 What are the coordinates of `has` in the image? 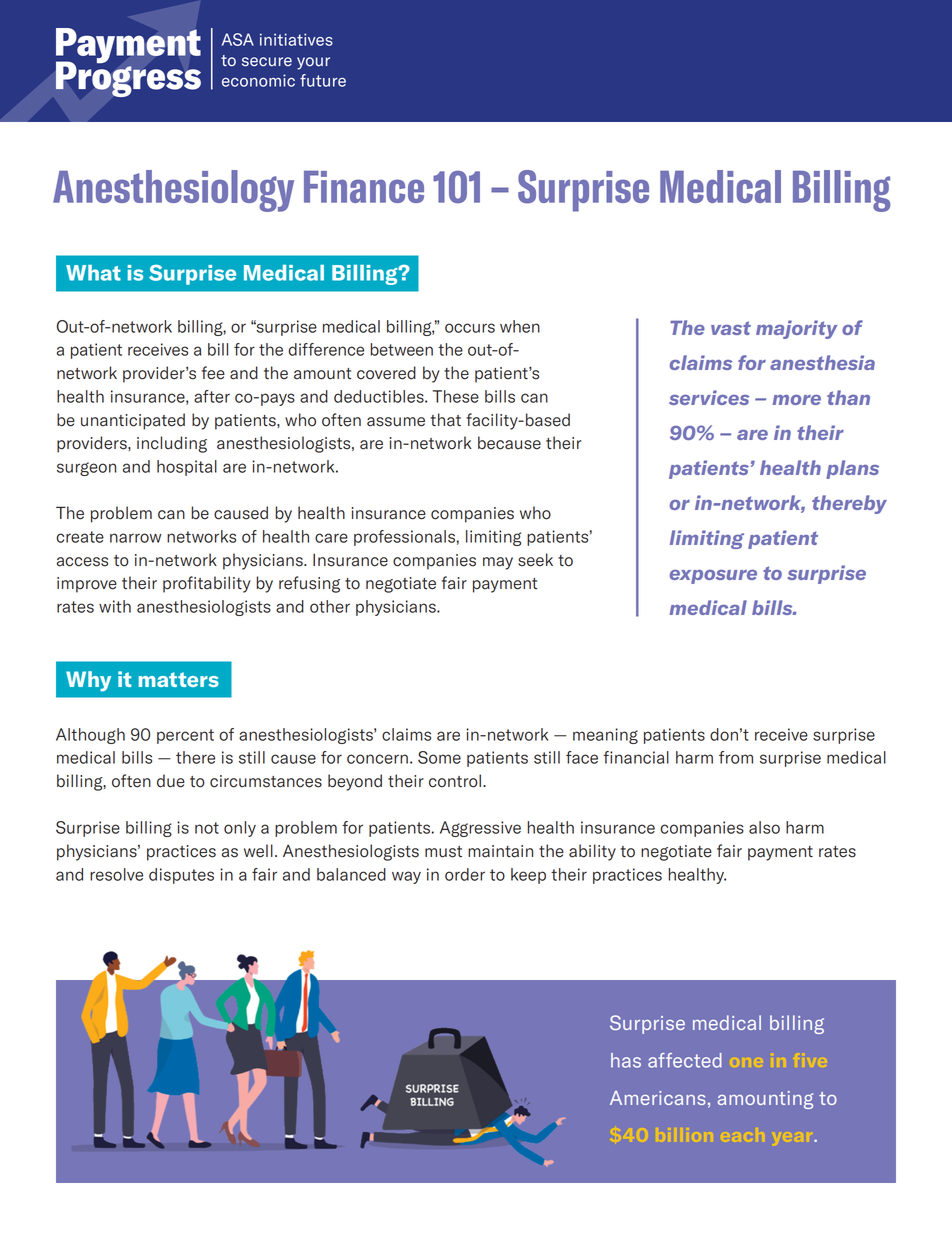 It's located at (626, 1060).
